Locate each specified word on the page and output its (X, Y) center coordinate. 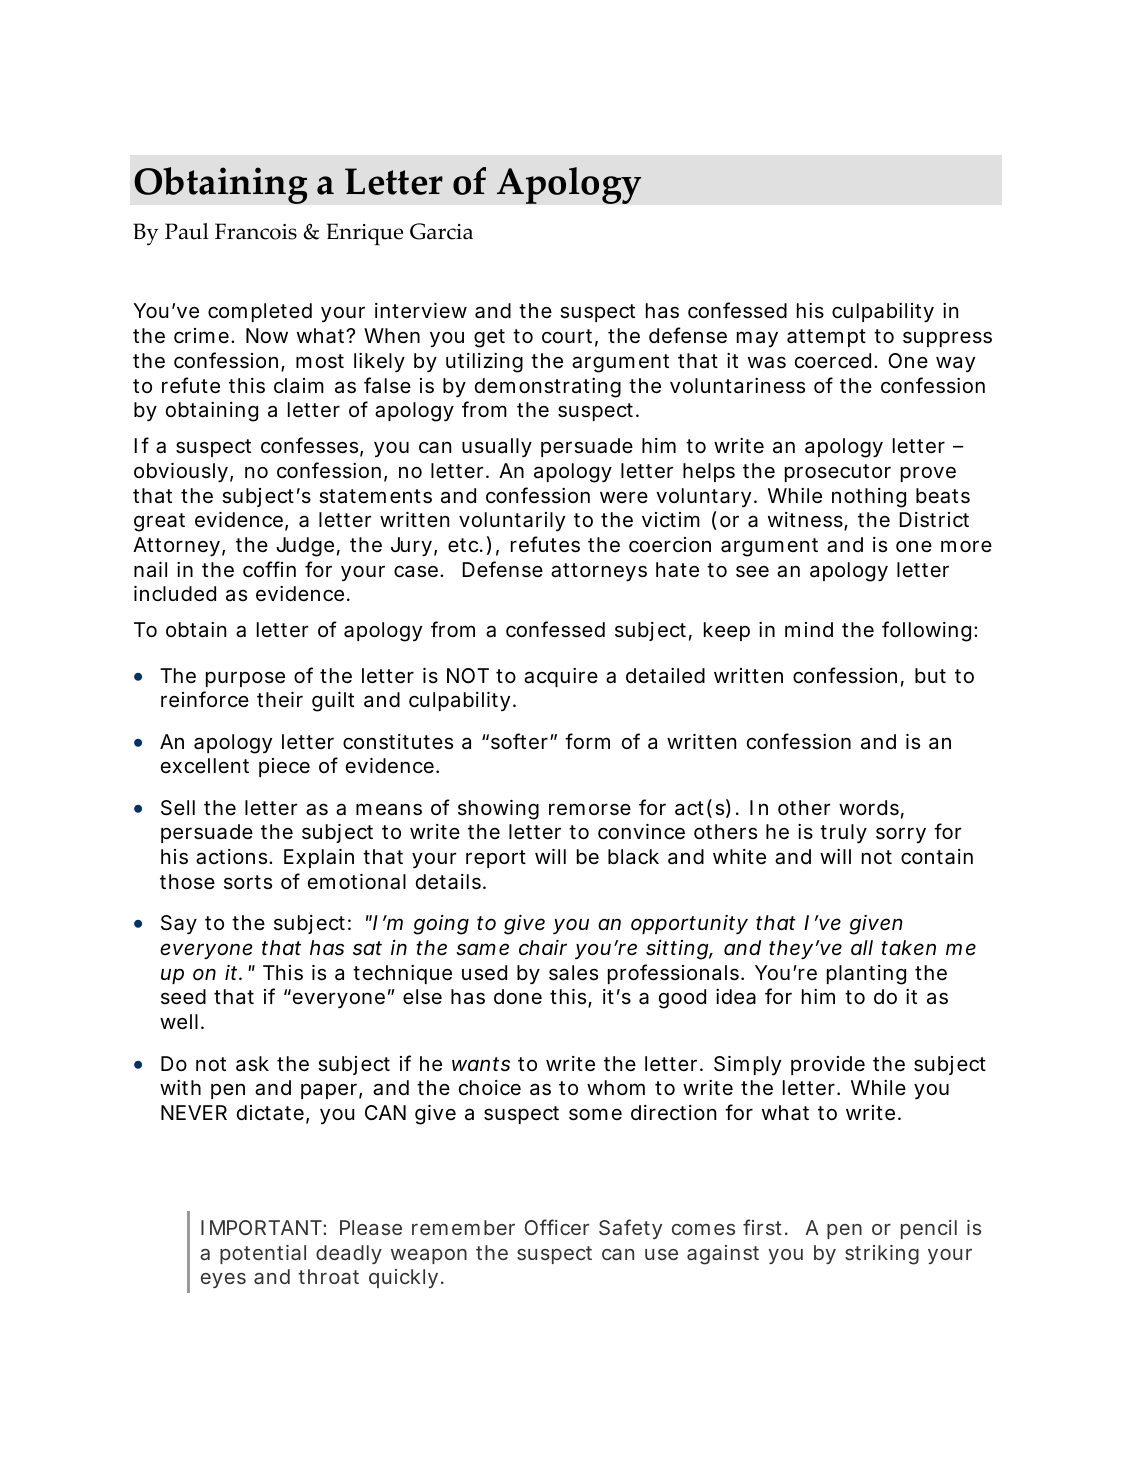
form (587, 741)
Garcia (441, 231)
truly (843, 833)
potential (263, 1254)
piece (284, 767)
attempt (826, 338)
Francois (256, 231)
